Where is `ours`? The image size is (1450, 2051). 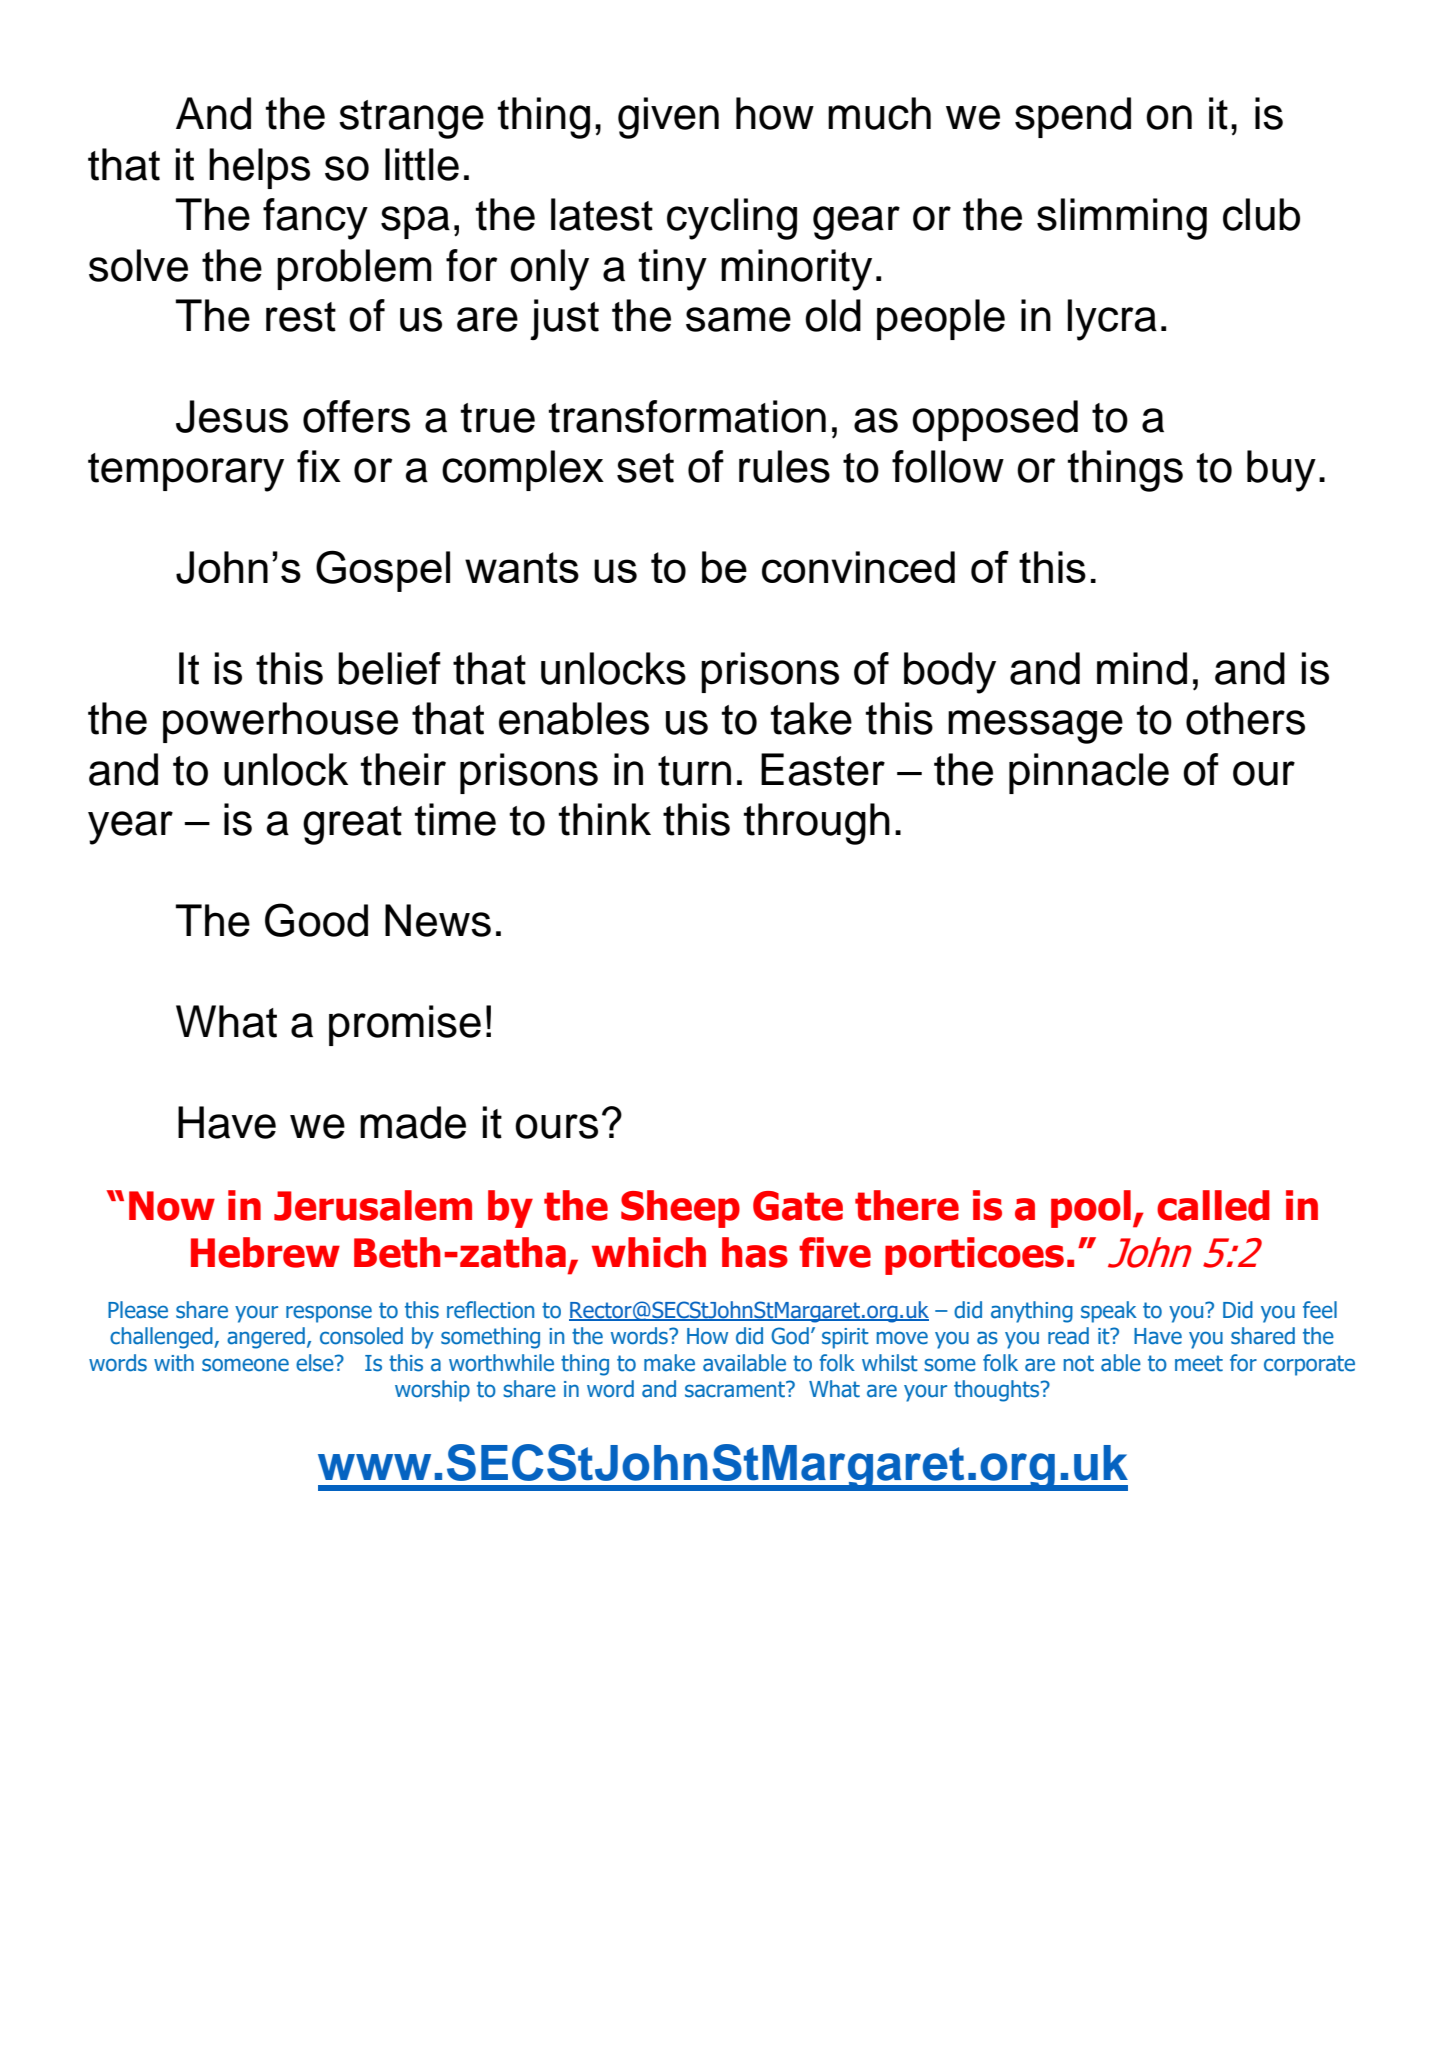 ours is located at coordinates (556, 1126).
